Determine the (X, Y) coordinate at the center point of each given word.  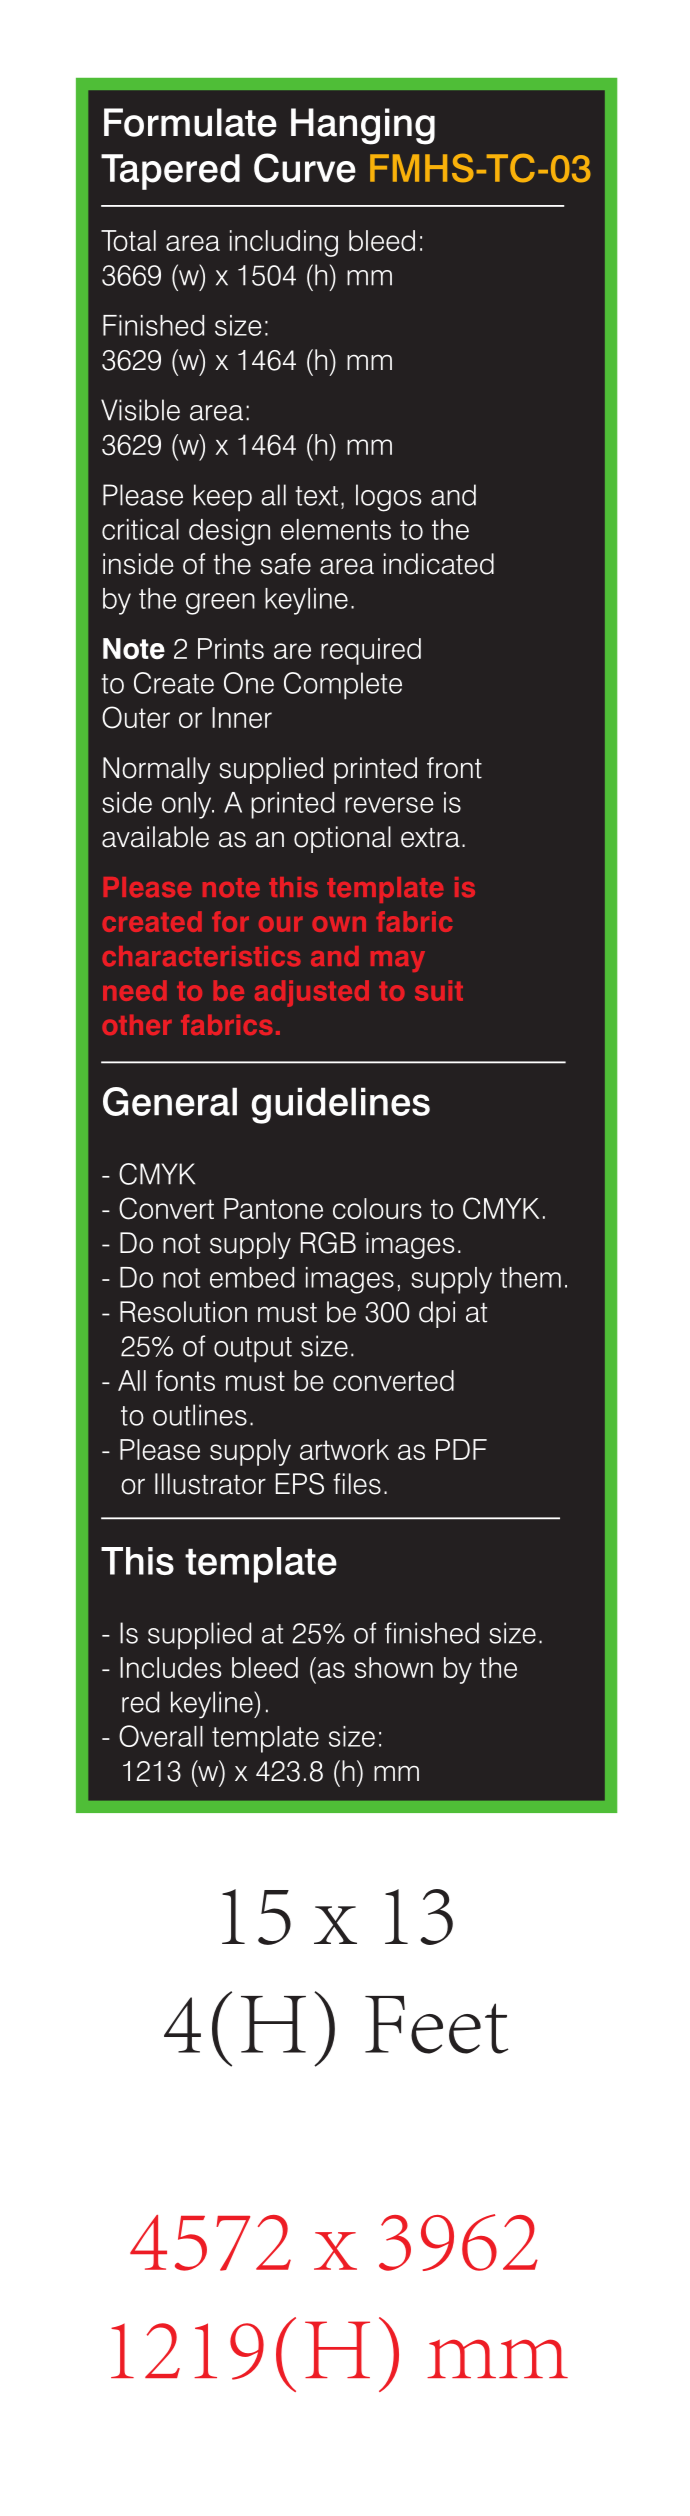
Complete (343, 686)
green (220, 604)
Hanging (363, 126)
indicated (439, 564)
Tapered (170, 172)
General (170, 1101)
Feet (436, 2025)
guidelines (340, 1105)
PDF (461, 1449)
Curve (305, 168)
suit (439, 990)
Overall (161, 1736)
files (357, 1484)
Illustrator (210, 1484)
